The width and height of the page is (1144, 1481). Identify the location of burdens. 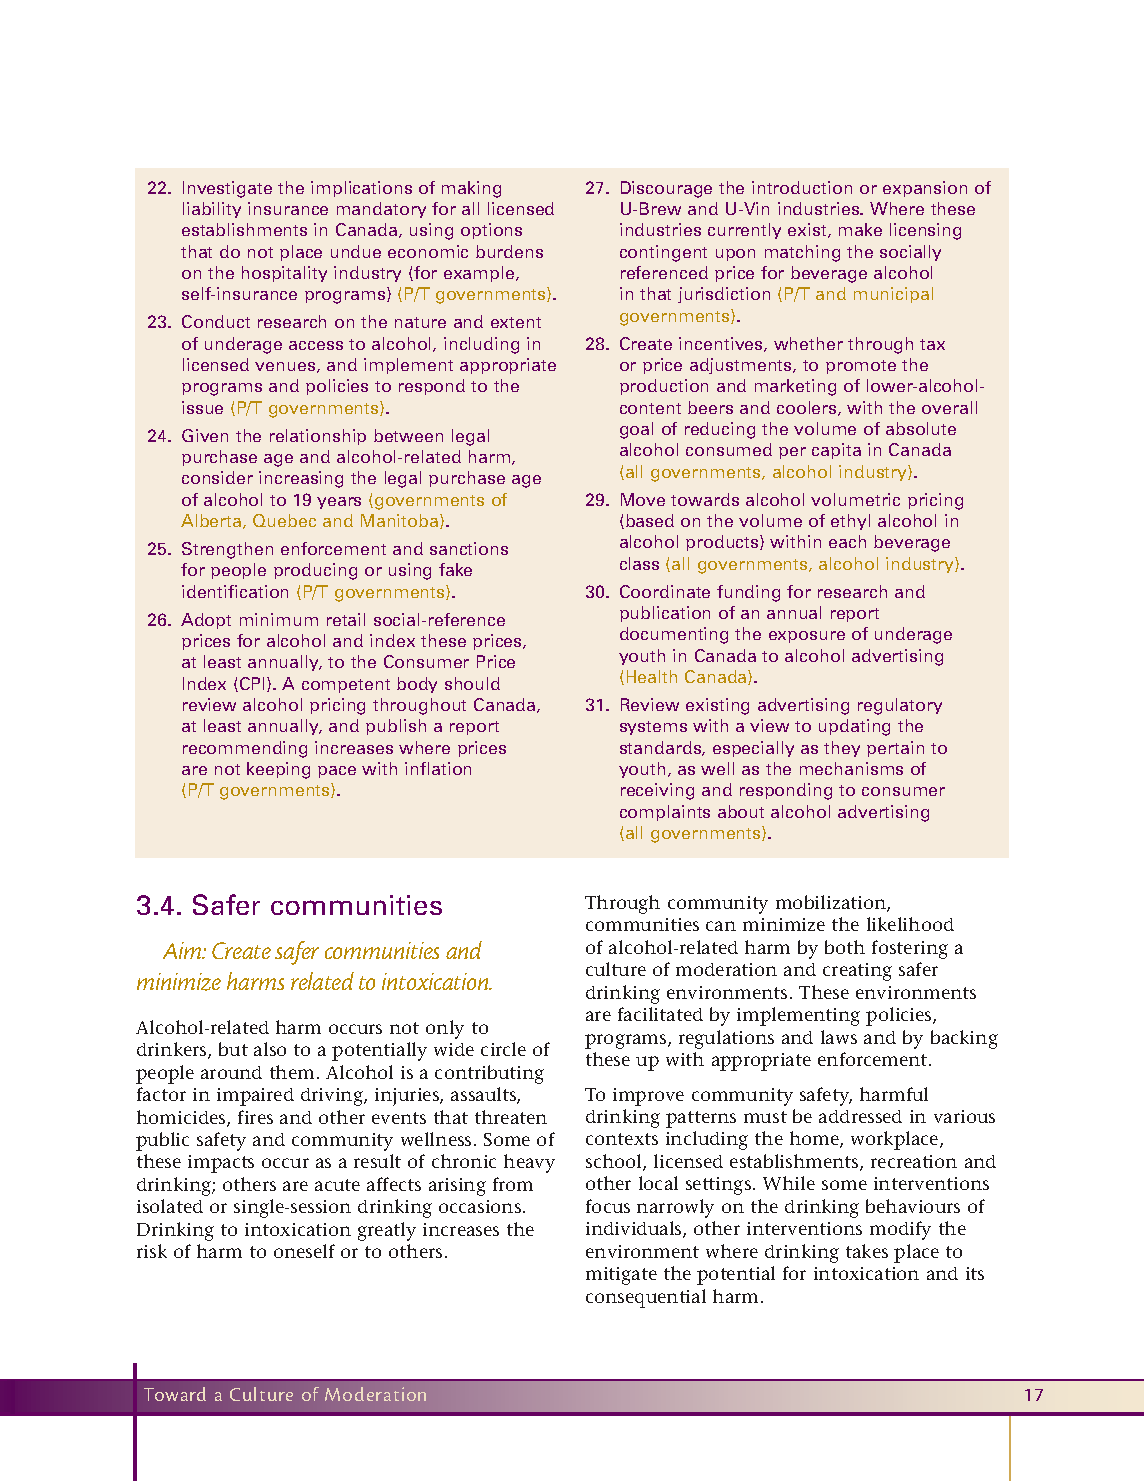
(509, 251).
